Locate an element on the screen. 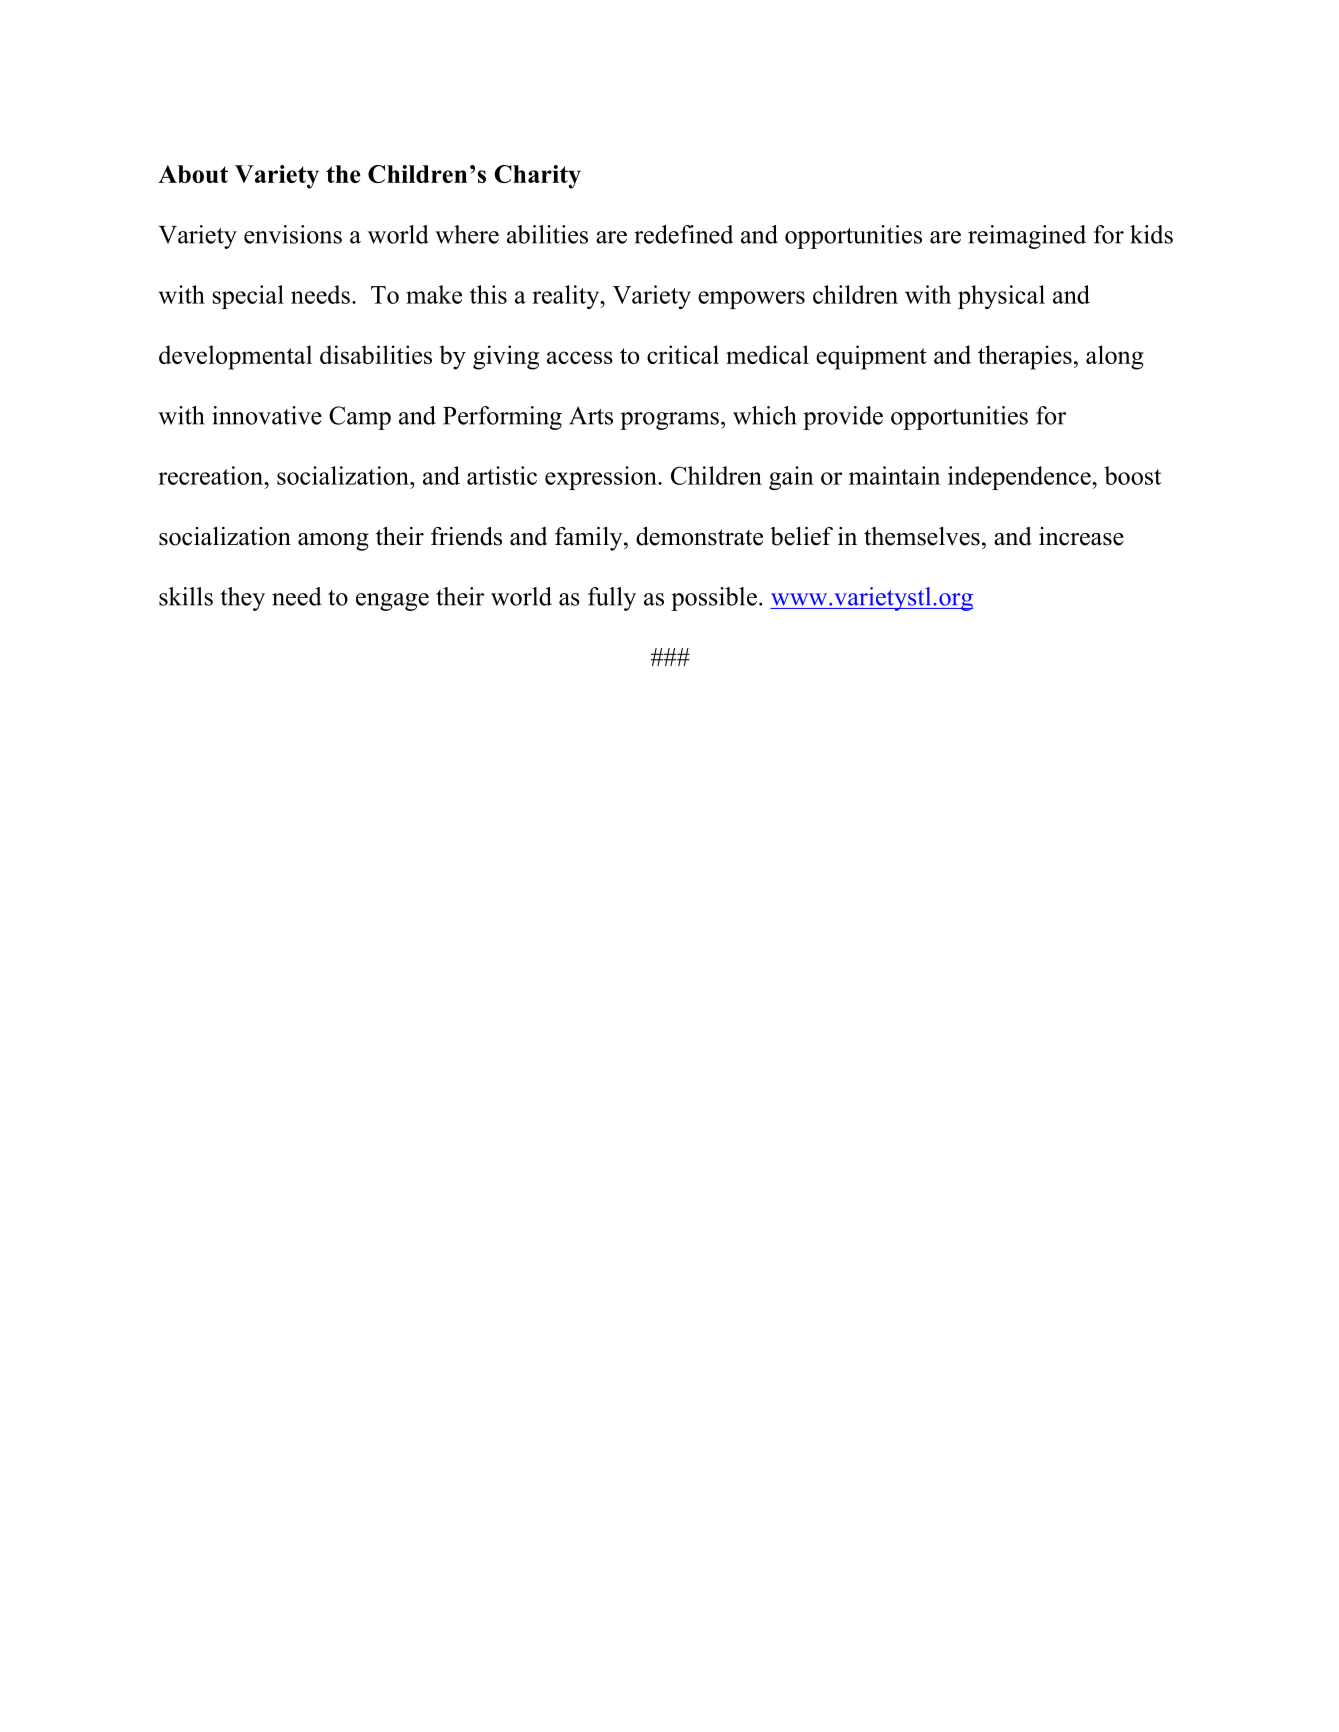 This screenshot has height=1732, width=1339. About is located at coordinates (193, 174).
